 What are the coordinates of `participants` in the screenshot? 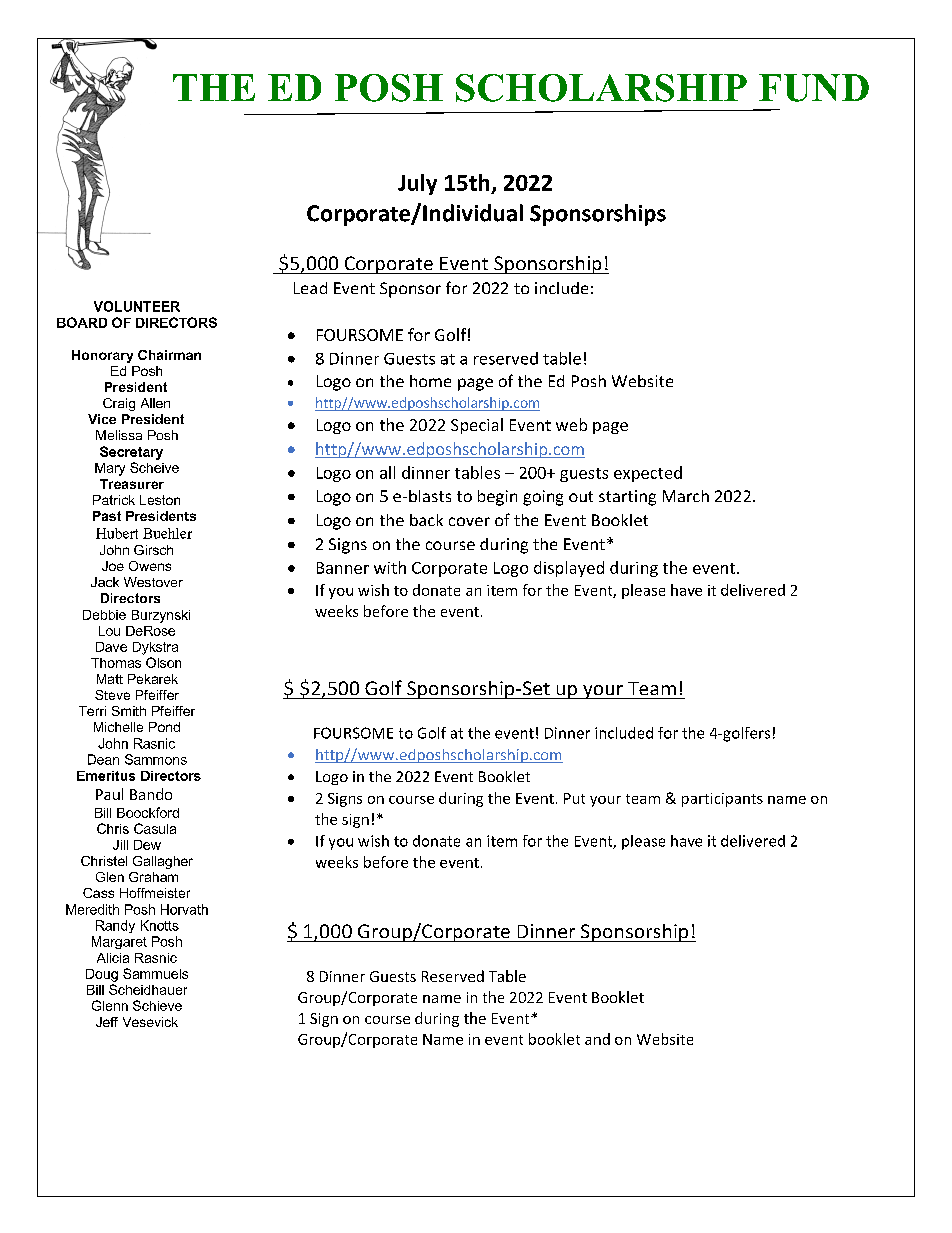 It's located at (722, 800).
